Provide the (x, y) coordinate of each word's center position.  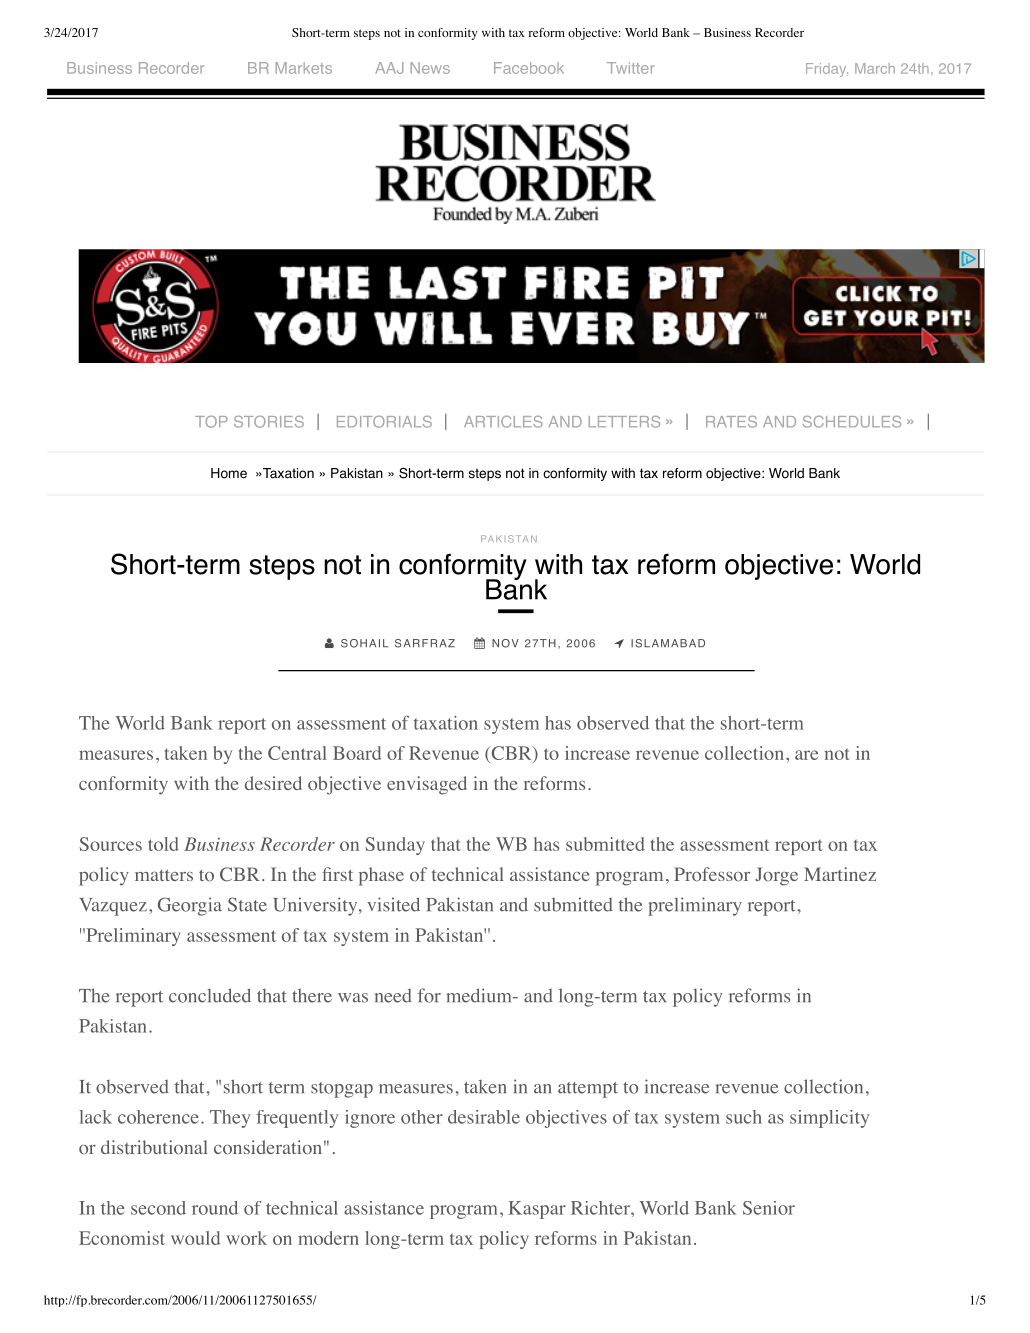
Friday (827, 70)
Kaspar (537, 1210)
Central (297, 753)
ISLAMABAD (668, 643)
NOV (505, 643)
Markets (304, 68)
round (215, 1208)
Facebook (529, 68)
